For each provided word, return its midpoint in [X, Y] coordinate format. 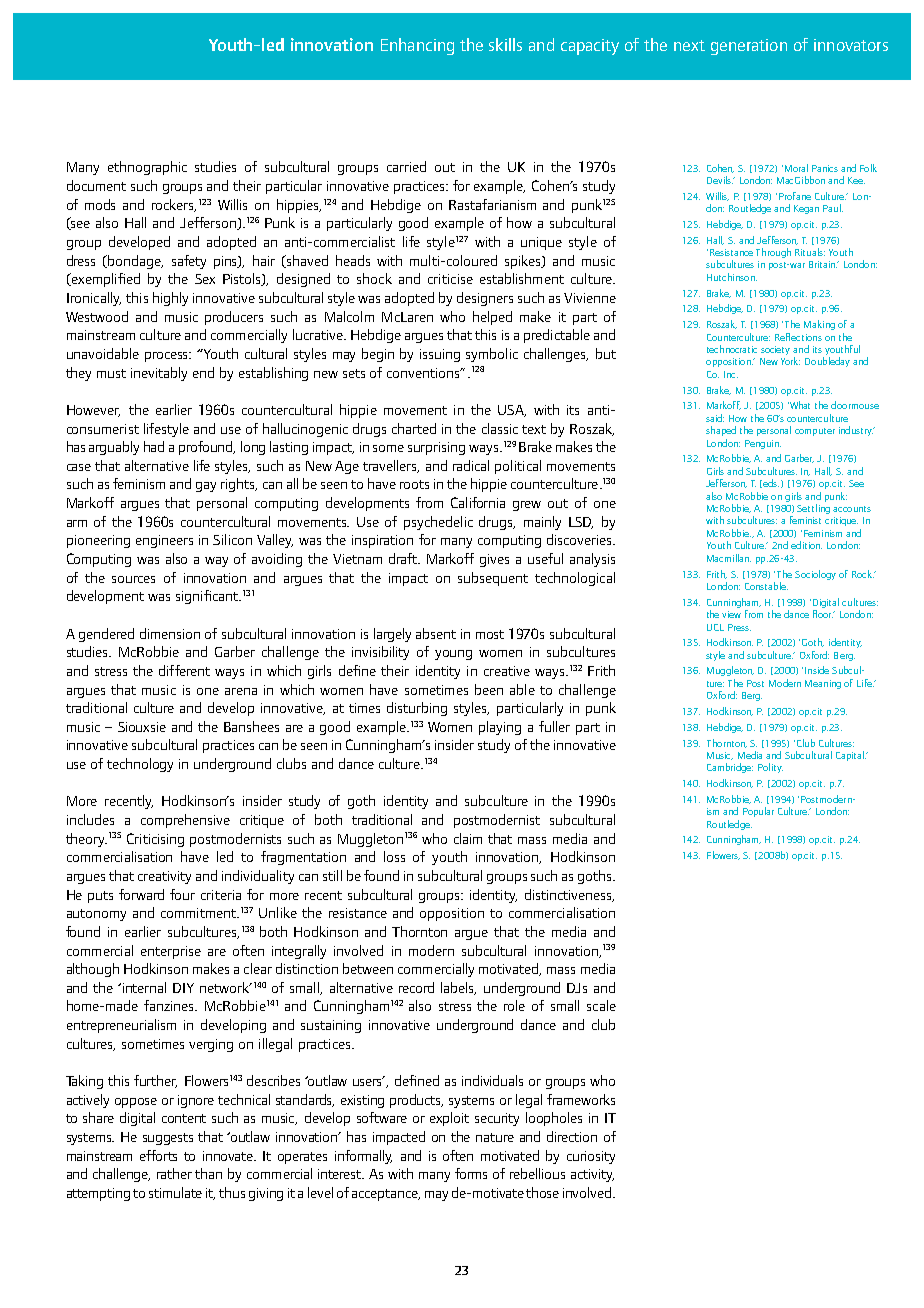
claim [468, 838]
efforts [158, 1155]
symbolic [492, 355]
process [168, 357]
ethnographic [147, 168]
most [490, 634]
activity [592, 1175]
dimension [170, 633]
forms [471, 1173]
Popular [758, 812]
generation [749, 47]
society [775, 350]
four [182, 894]
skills [505, 44]
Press [739, 627]
